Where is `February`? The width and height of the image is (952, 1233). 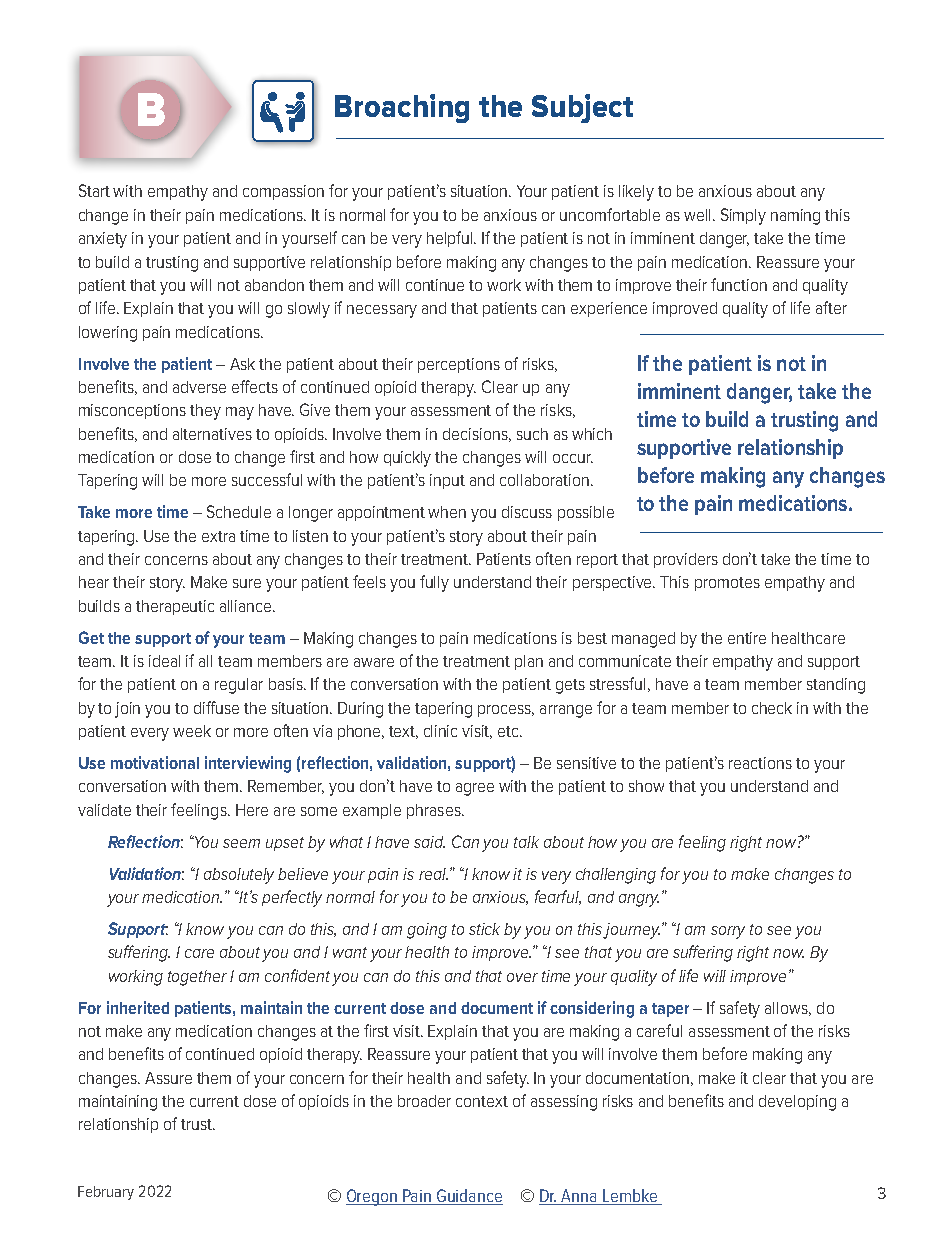 February is located at coordinates (106, 1193).
